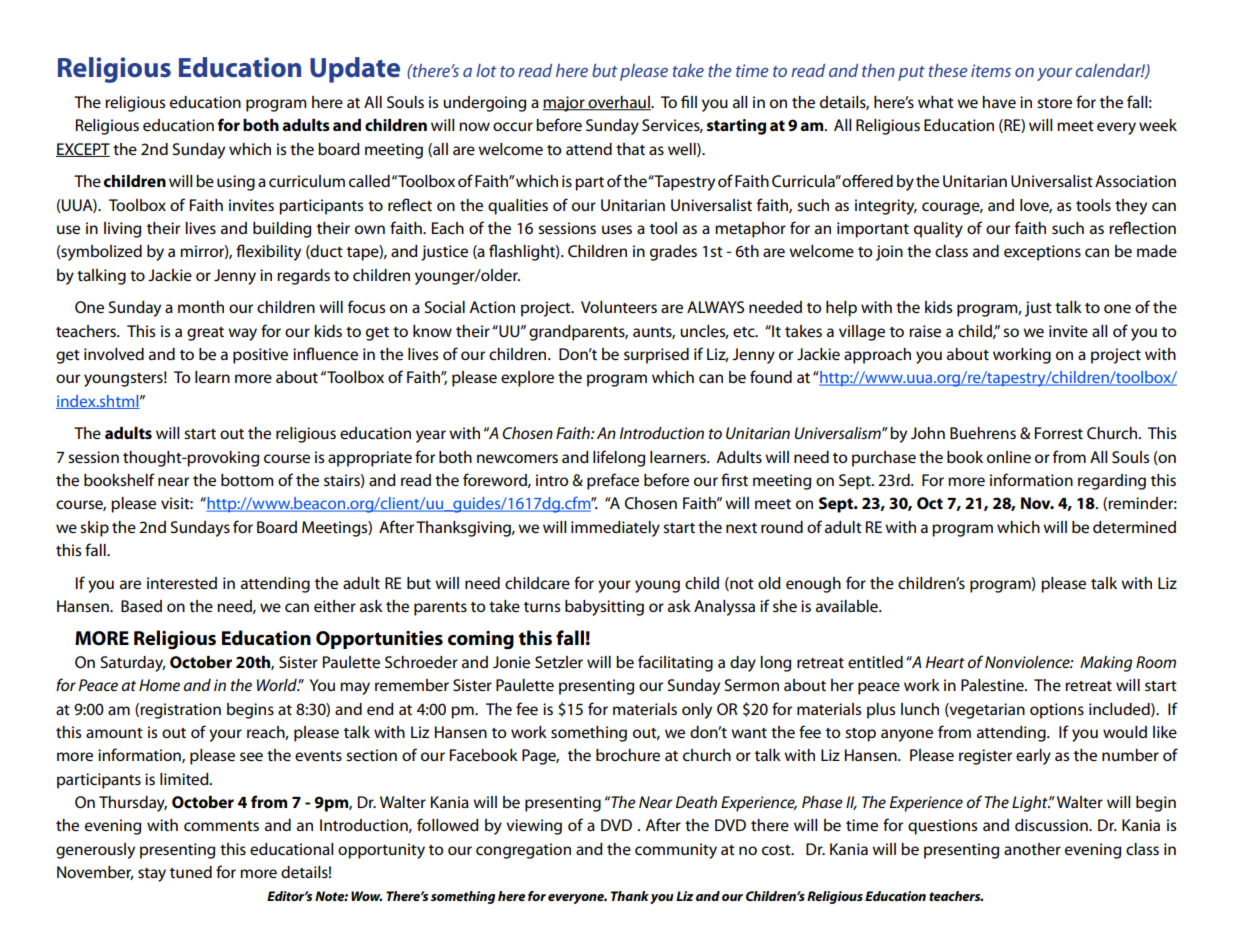  What do you see at coordinates (1032, 849) in the screenshot?
I see `another` at bounding box center [1032, 849].
